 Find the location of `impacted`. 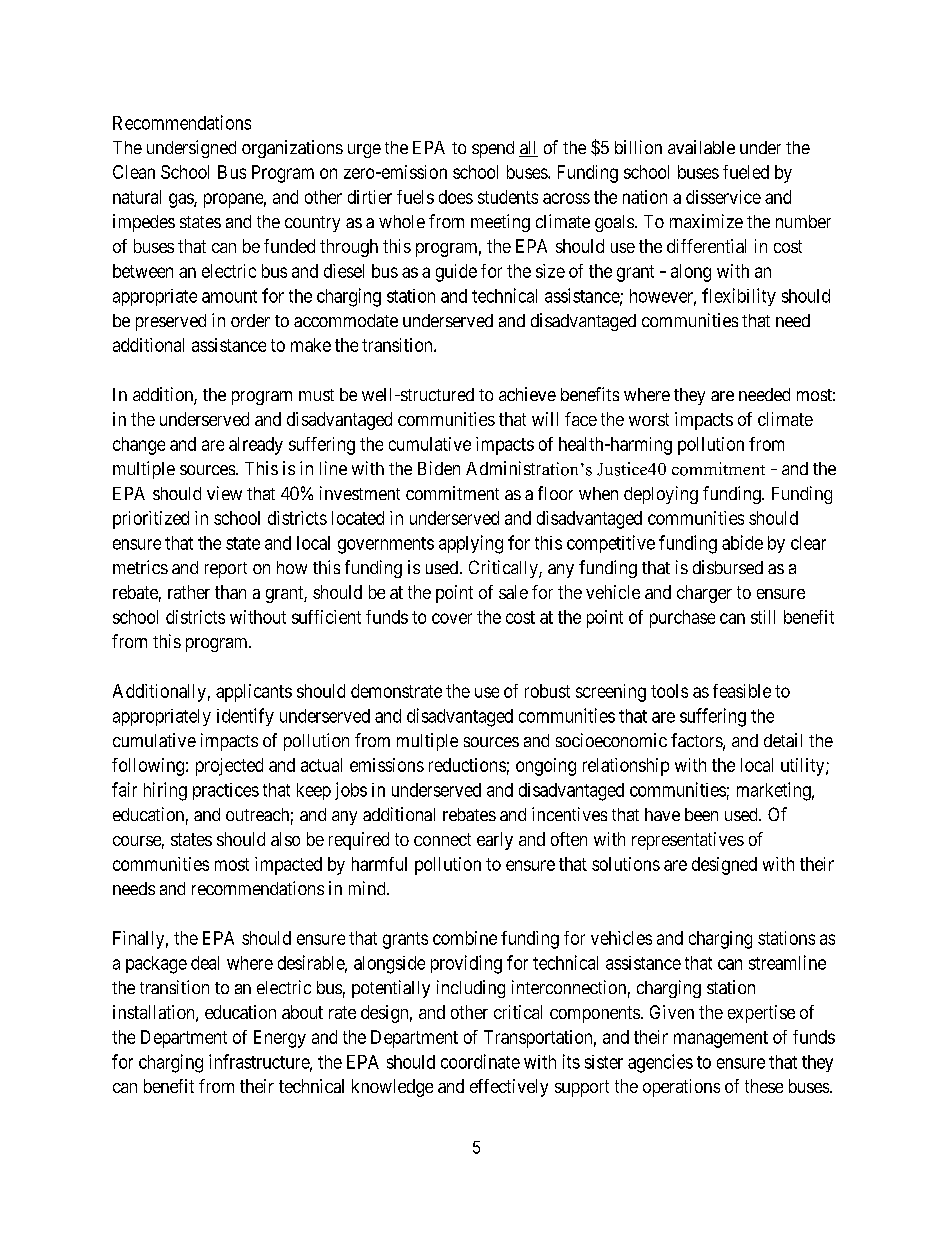

impacted is located at coordinates (288, 866).
